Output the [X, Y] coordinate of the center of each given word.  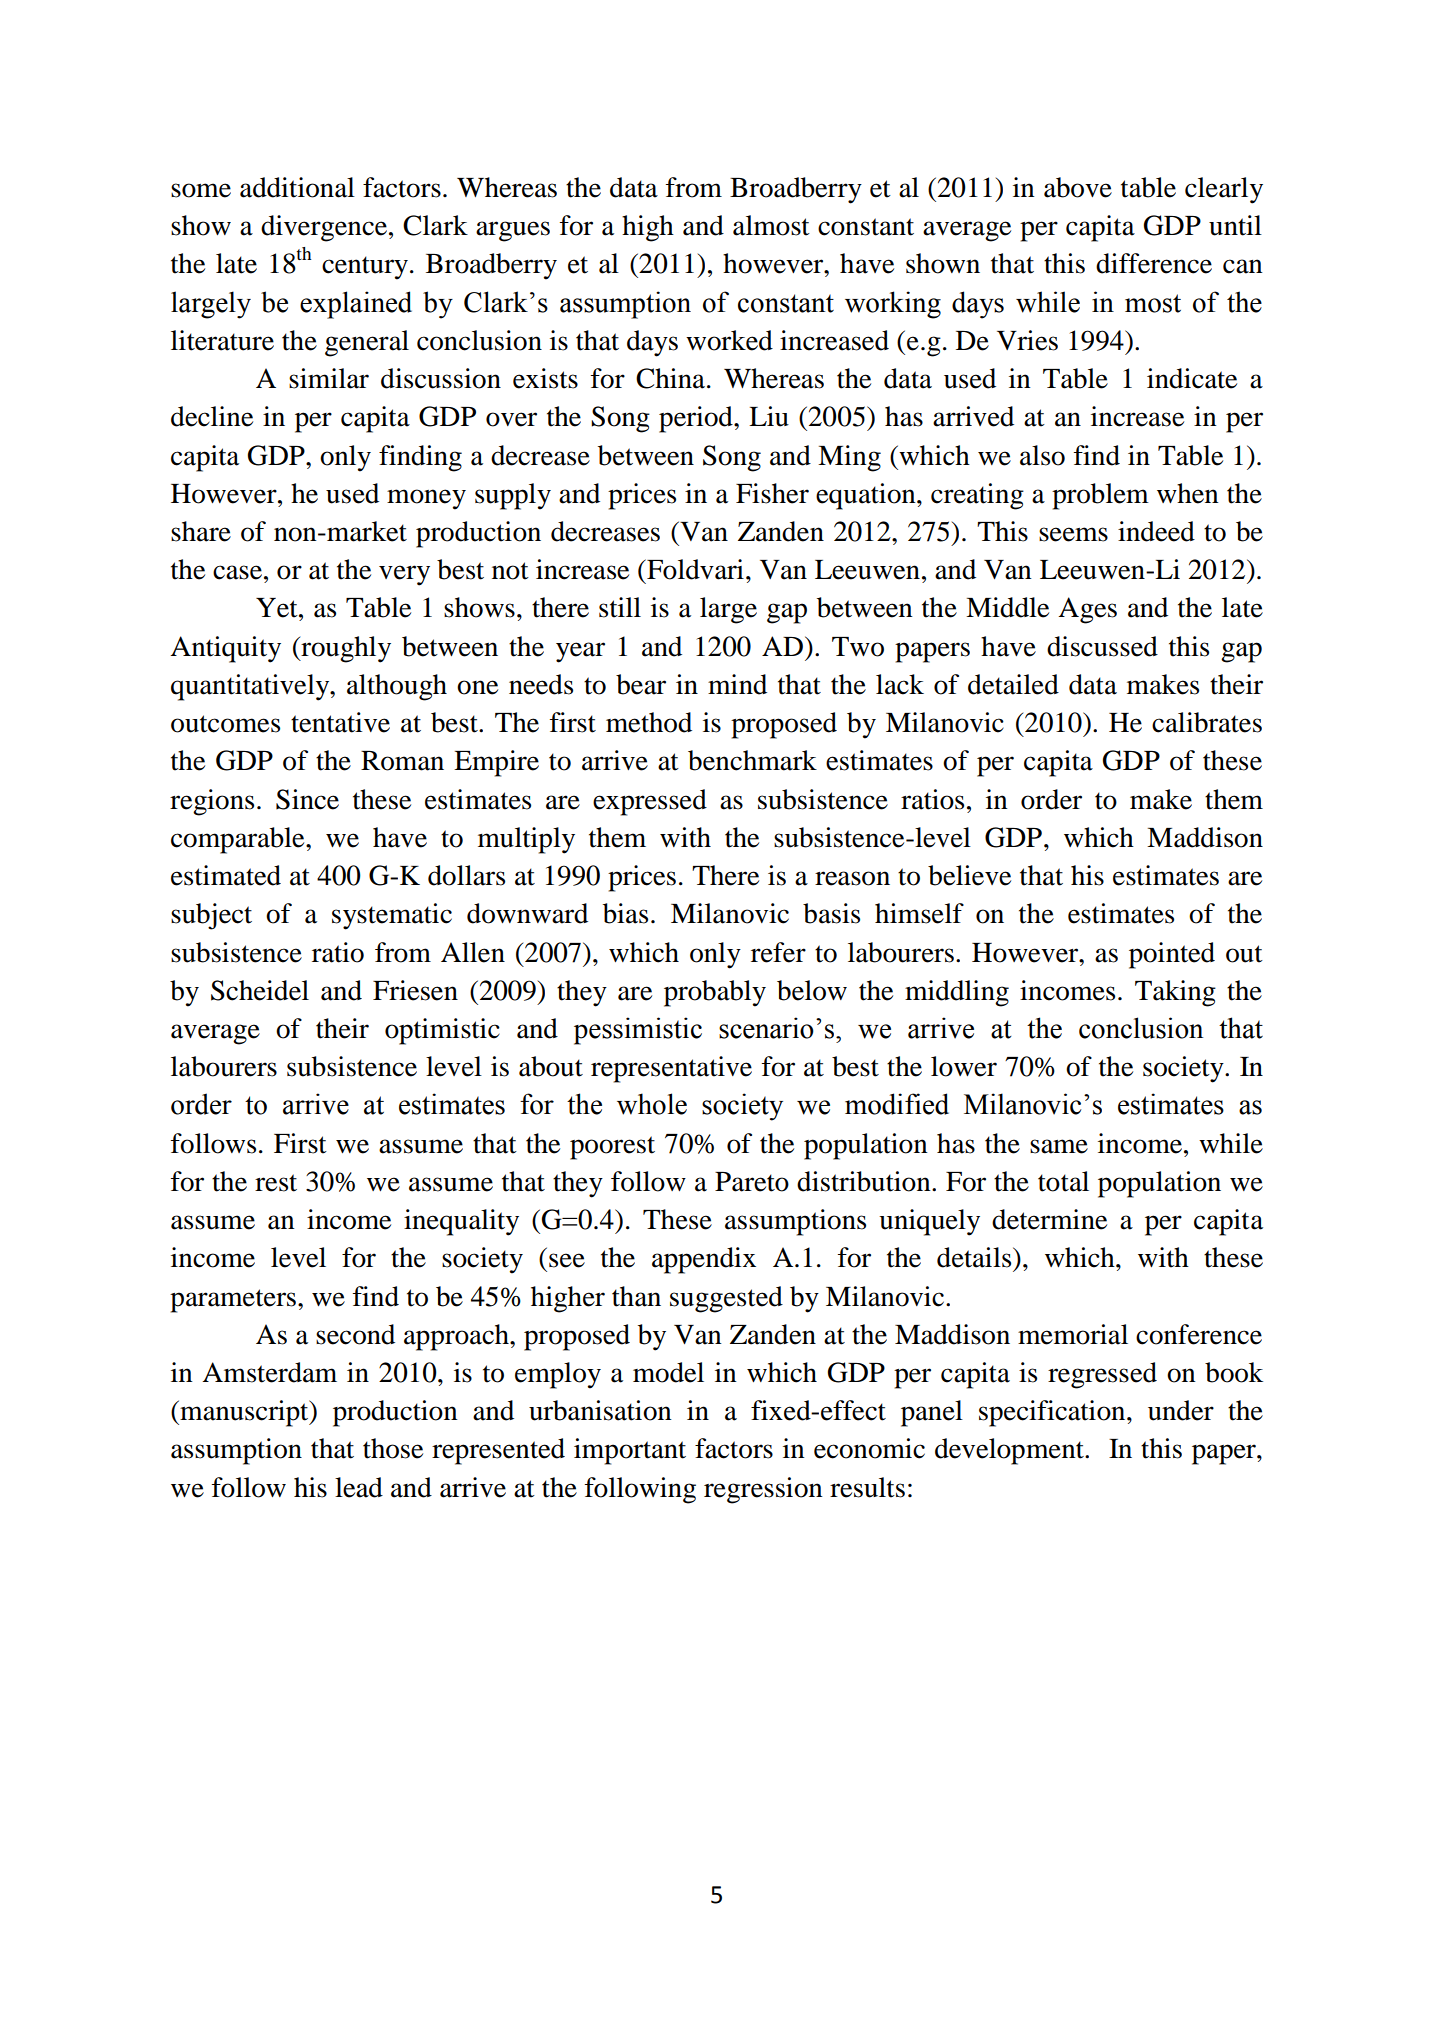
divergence [325, 228]
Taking [1175, 993]
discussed [1102, 646]
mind [737, 684]
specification [1053, 1413]
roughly [345, 649]
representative [671, 1069]
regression [763, 1490]
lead [359, 1487]
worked [729, 340]
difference [1154, 263]
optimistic [442, 1031]
